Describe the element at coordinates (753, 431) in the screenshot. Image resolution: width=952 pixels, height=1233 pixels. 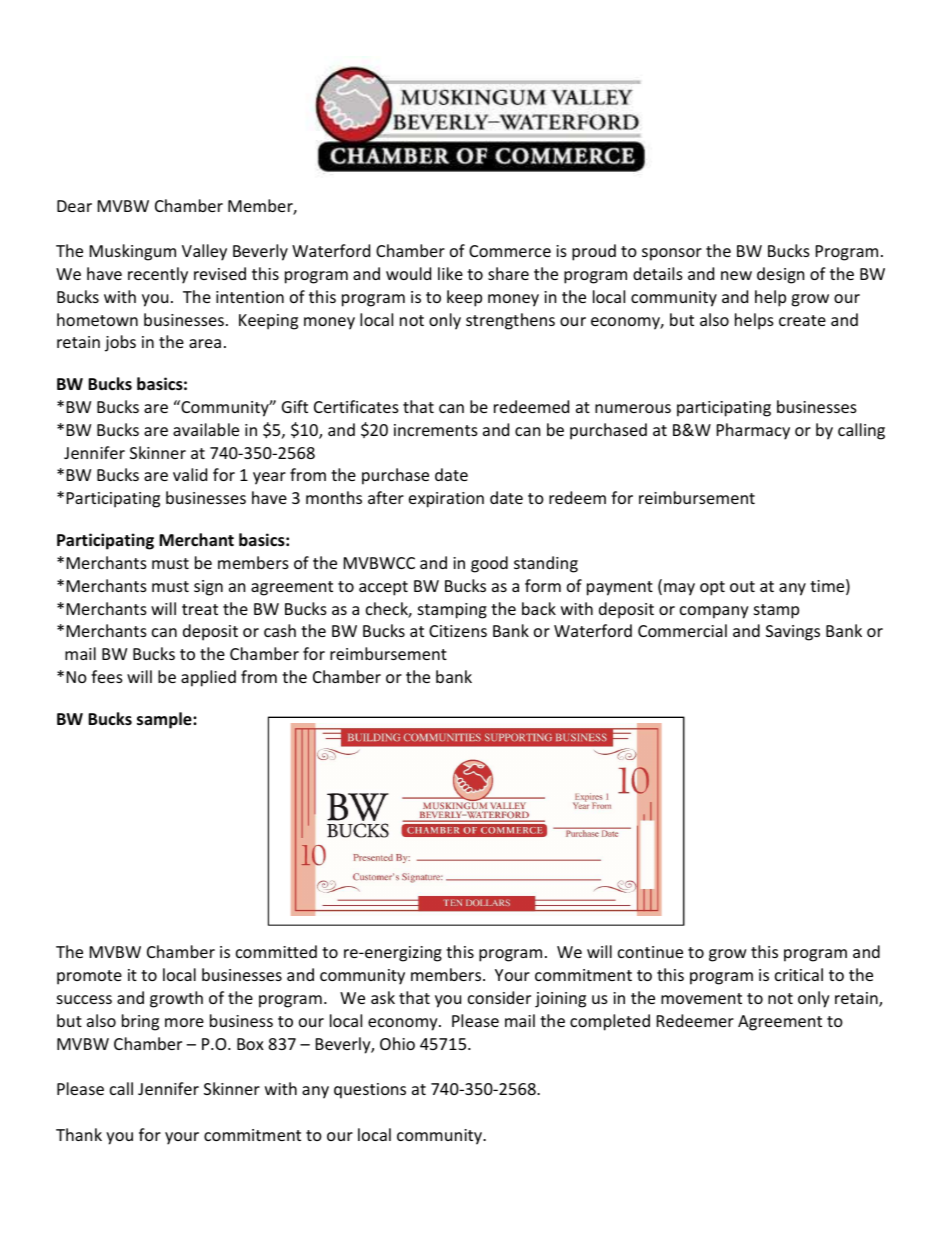
I see `Pharmacy` at that location.
